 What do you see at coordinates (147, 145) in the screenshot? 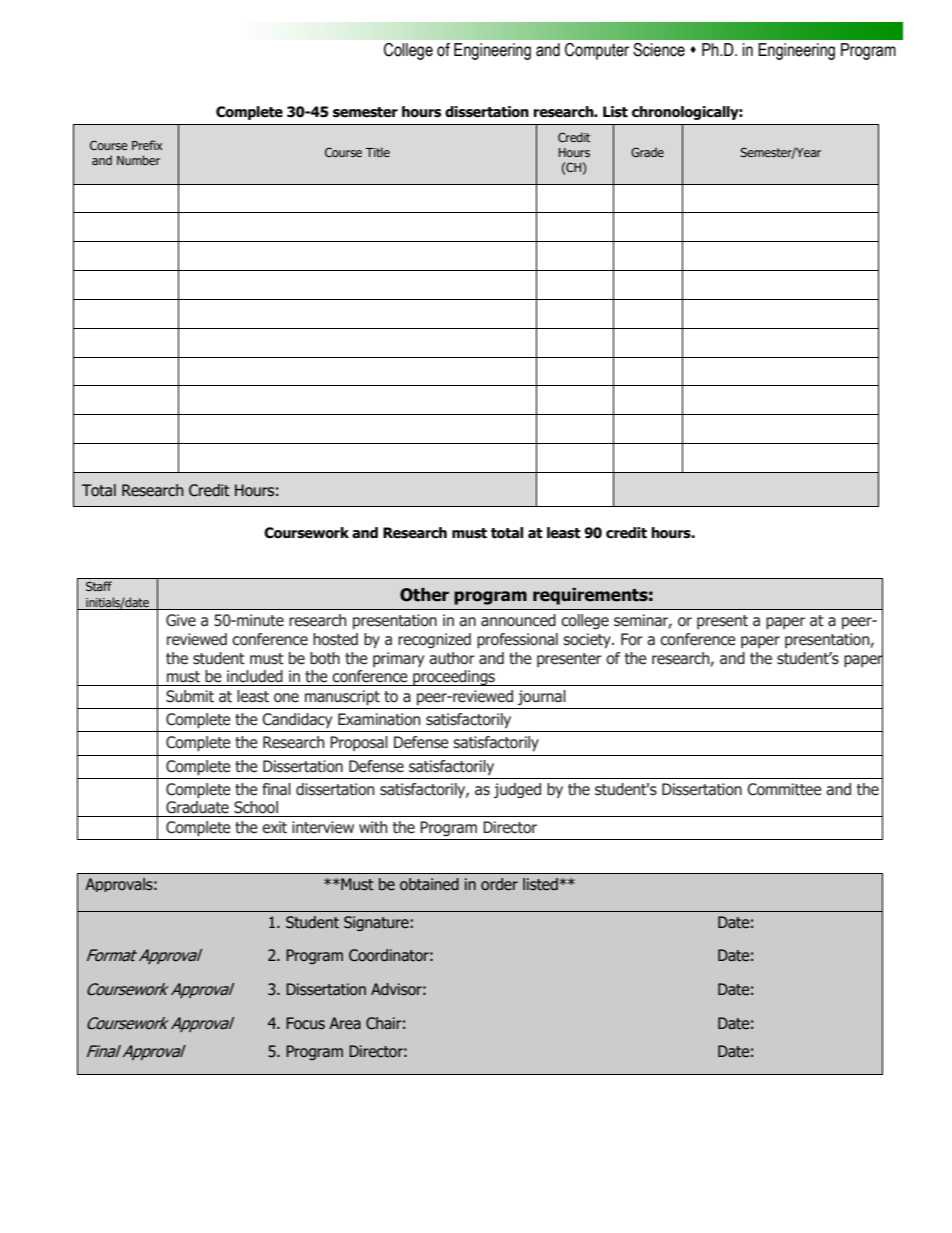
I see `Prefix` at bounding box center [147, 145].
